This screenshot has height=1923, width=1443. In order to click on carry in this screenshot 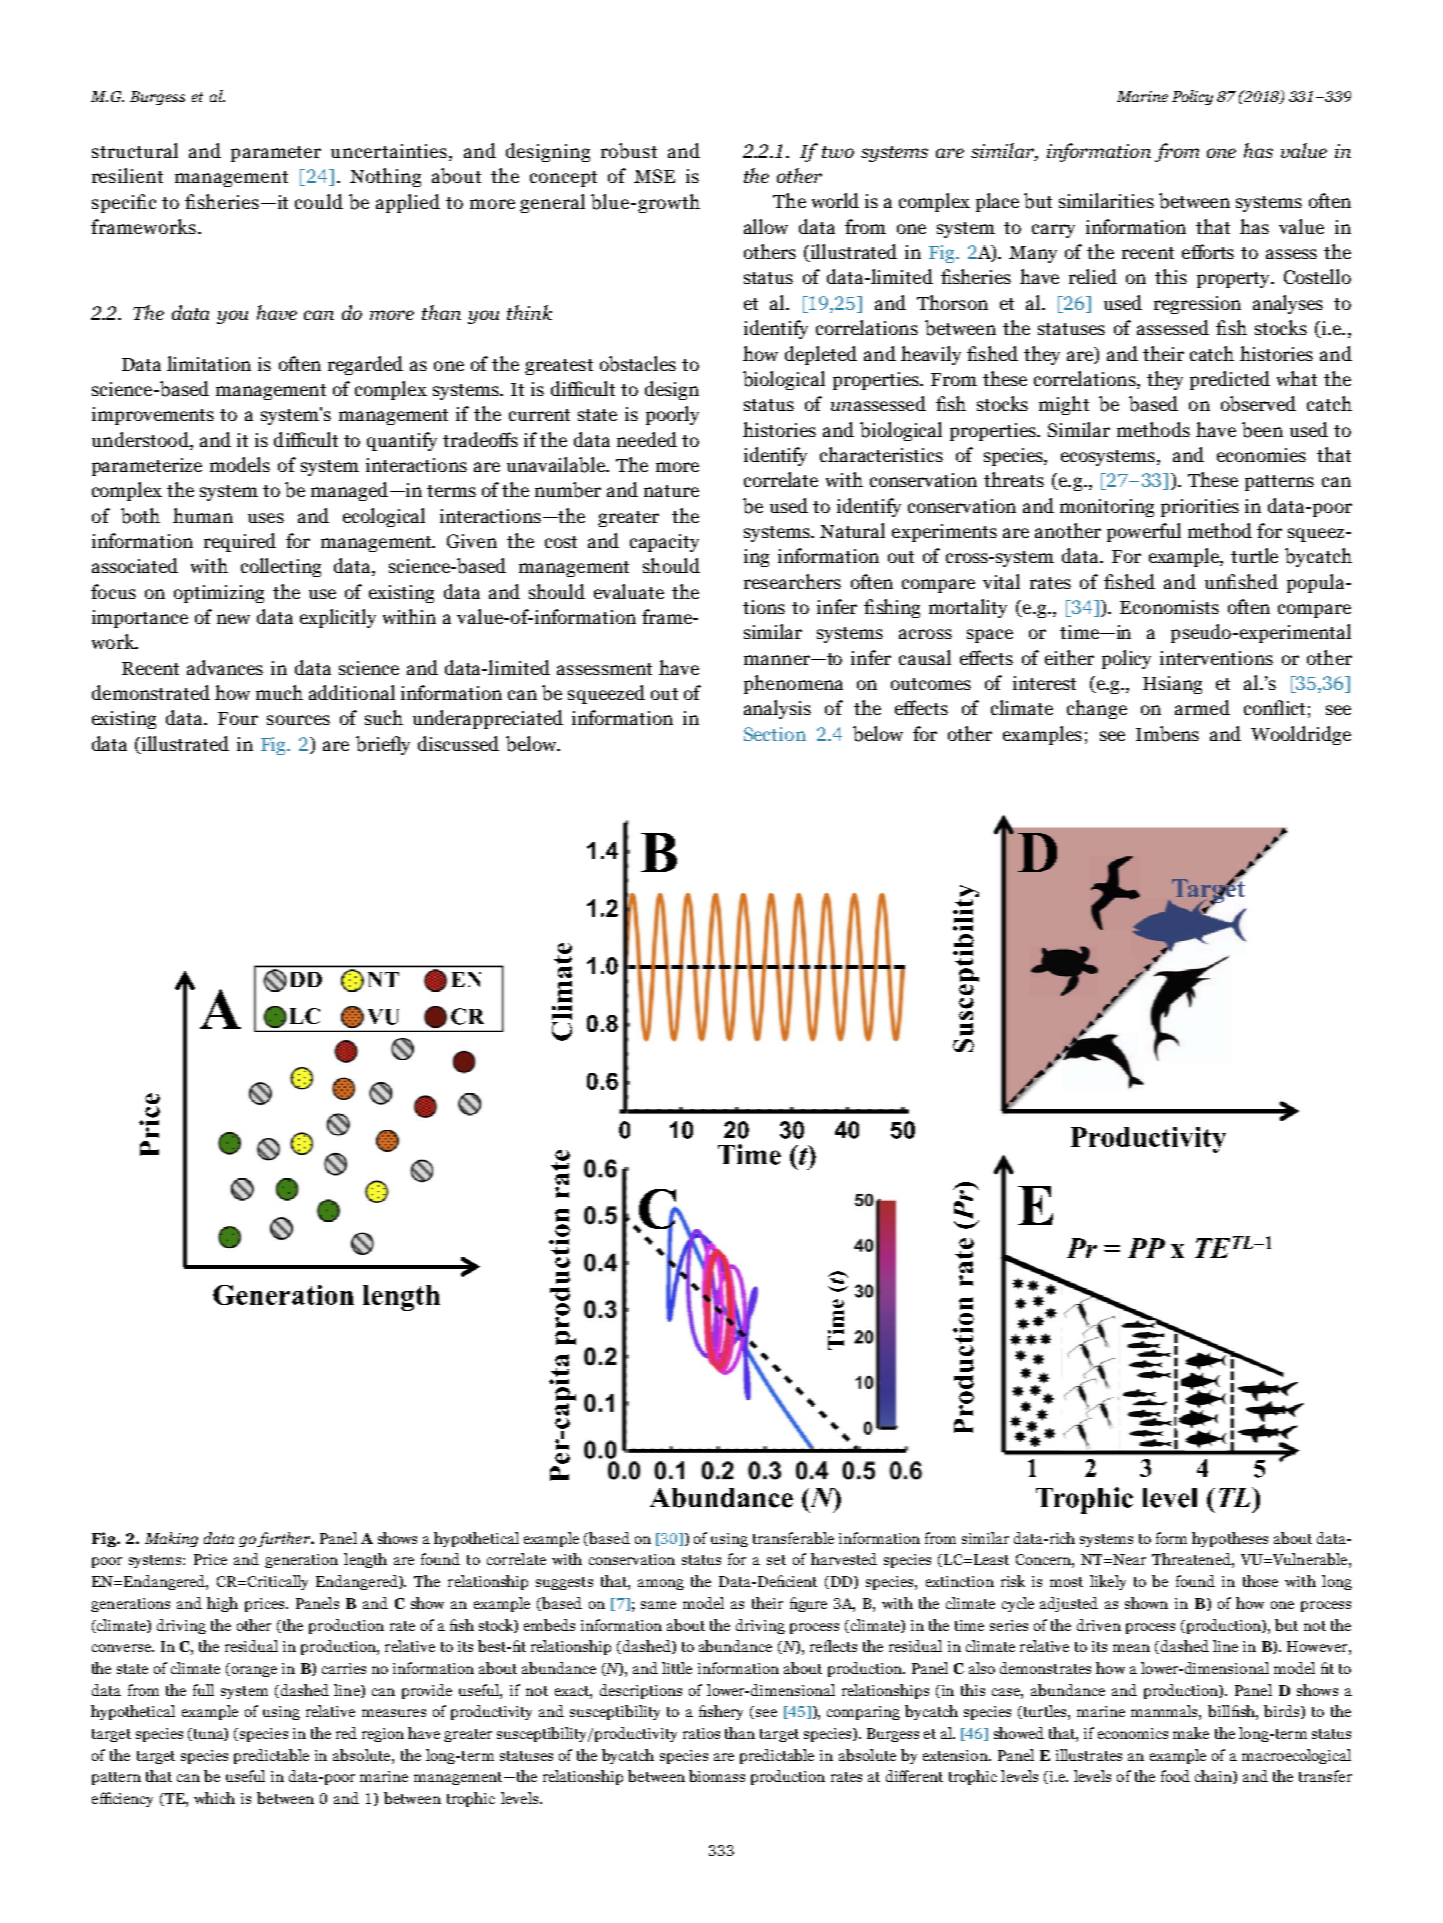, I will do `click(1053, 231)`.
